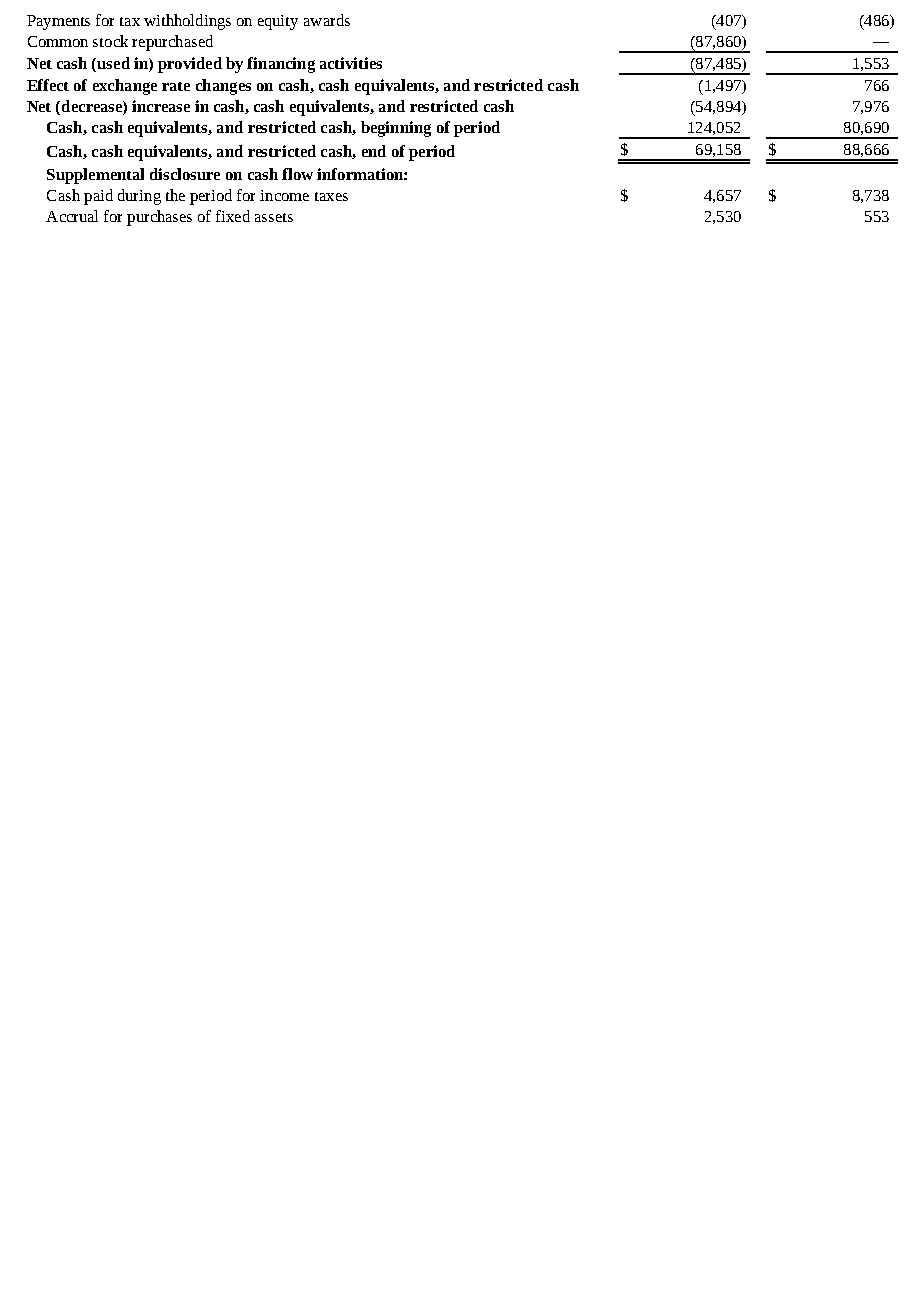  I want to click on increase, so click(161, 106).
